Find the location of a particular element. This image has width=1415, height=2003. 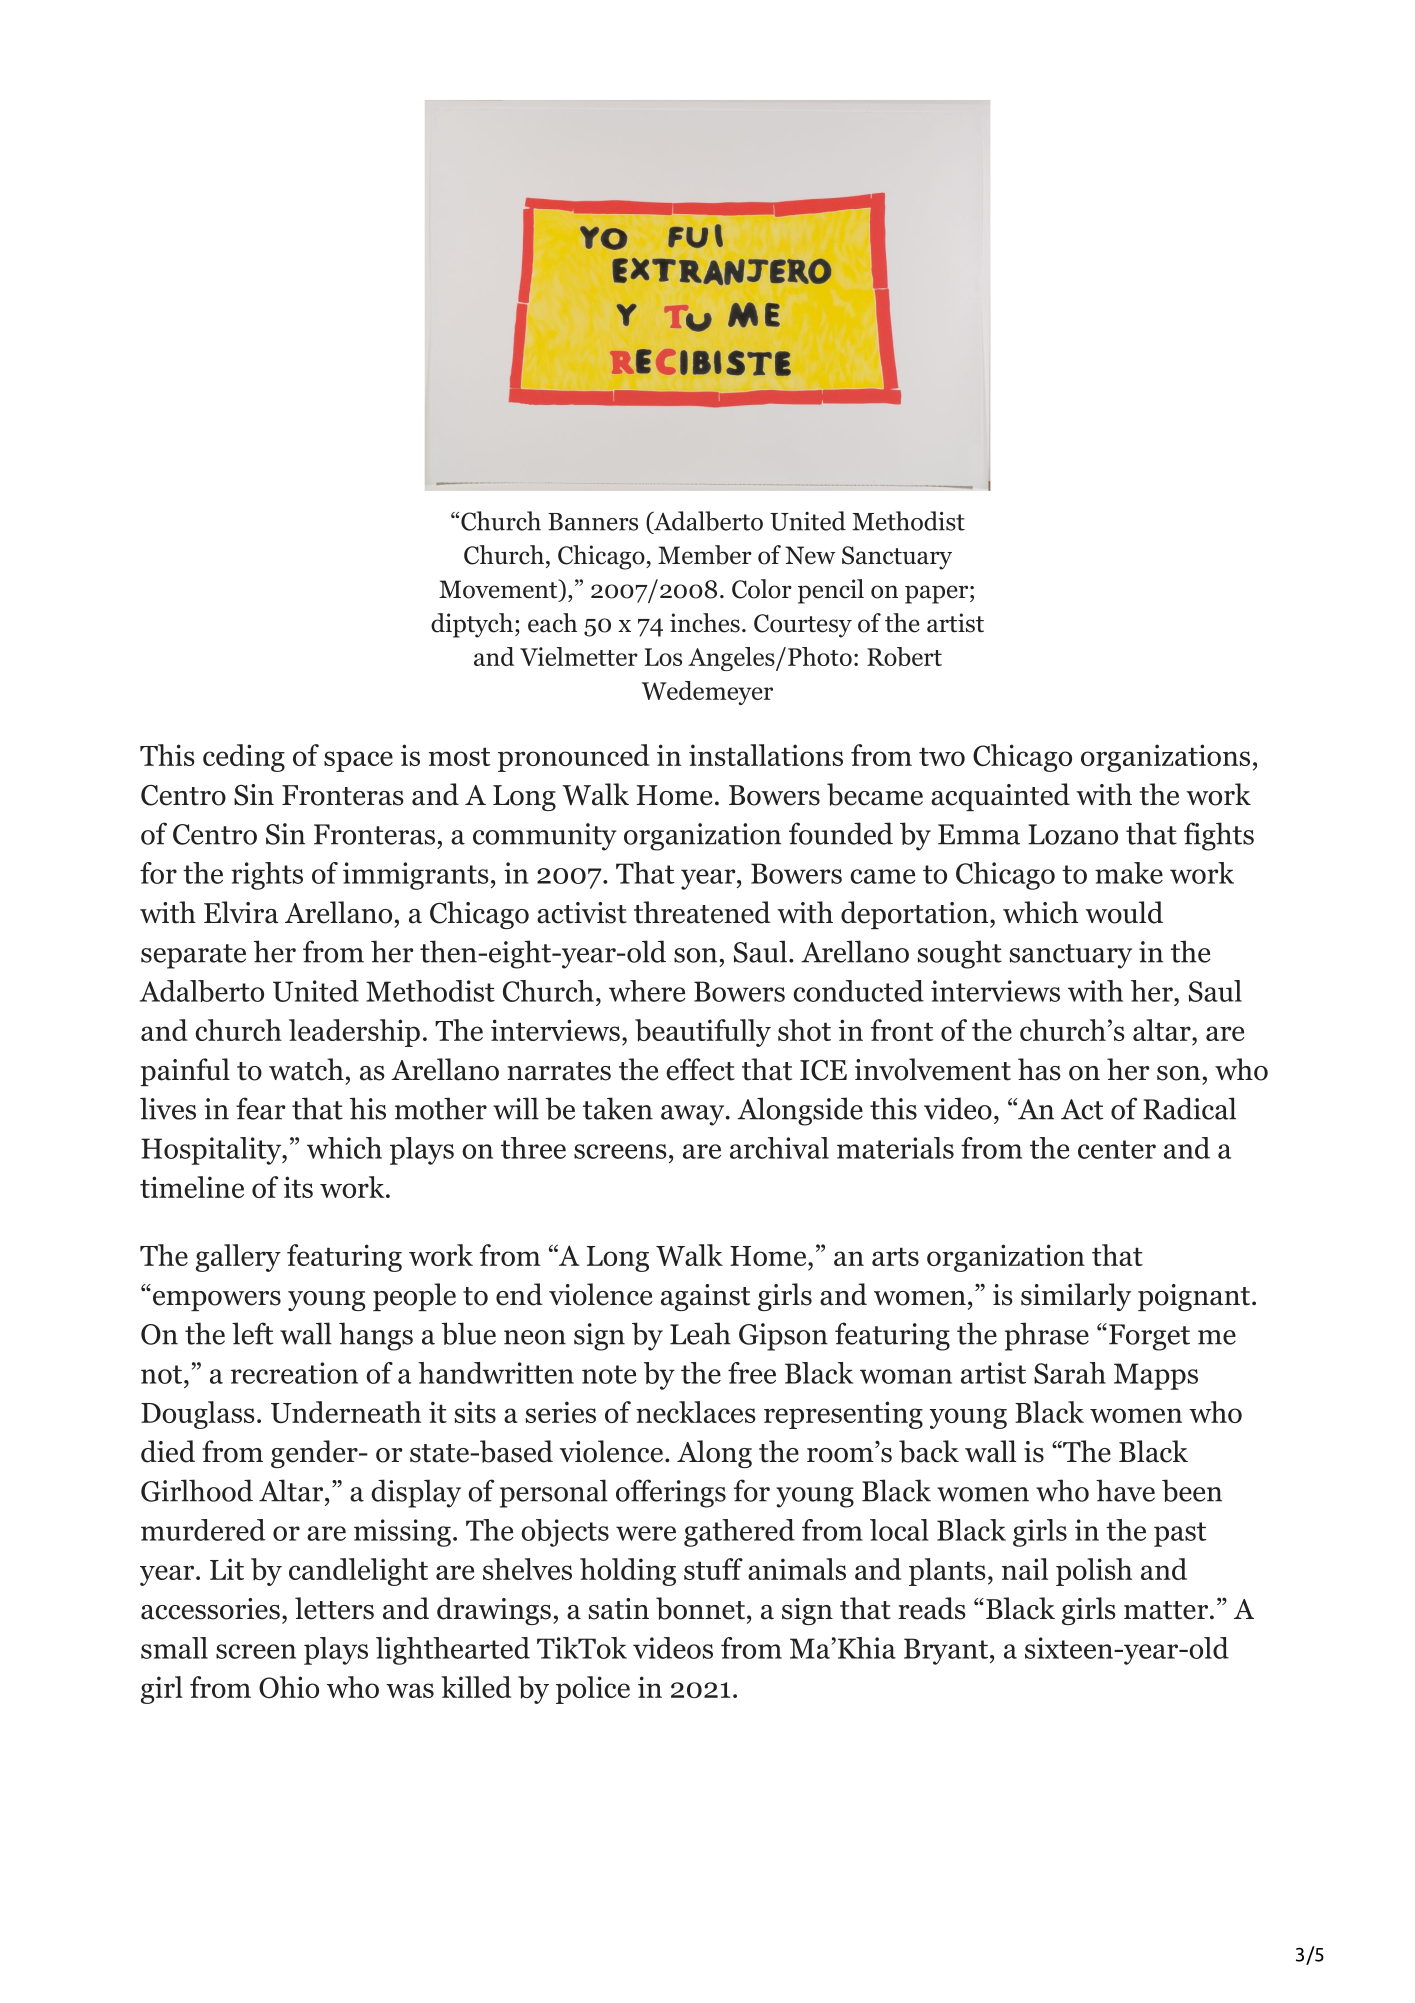

Elvira is located at coordinates (241, 912).
